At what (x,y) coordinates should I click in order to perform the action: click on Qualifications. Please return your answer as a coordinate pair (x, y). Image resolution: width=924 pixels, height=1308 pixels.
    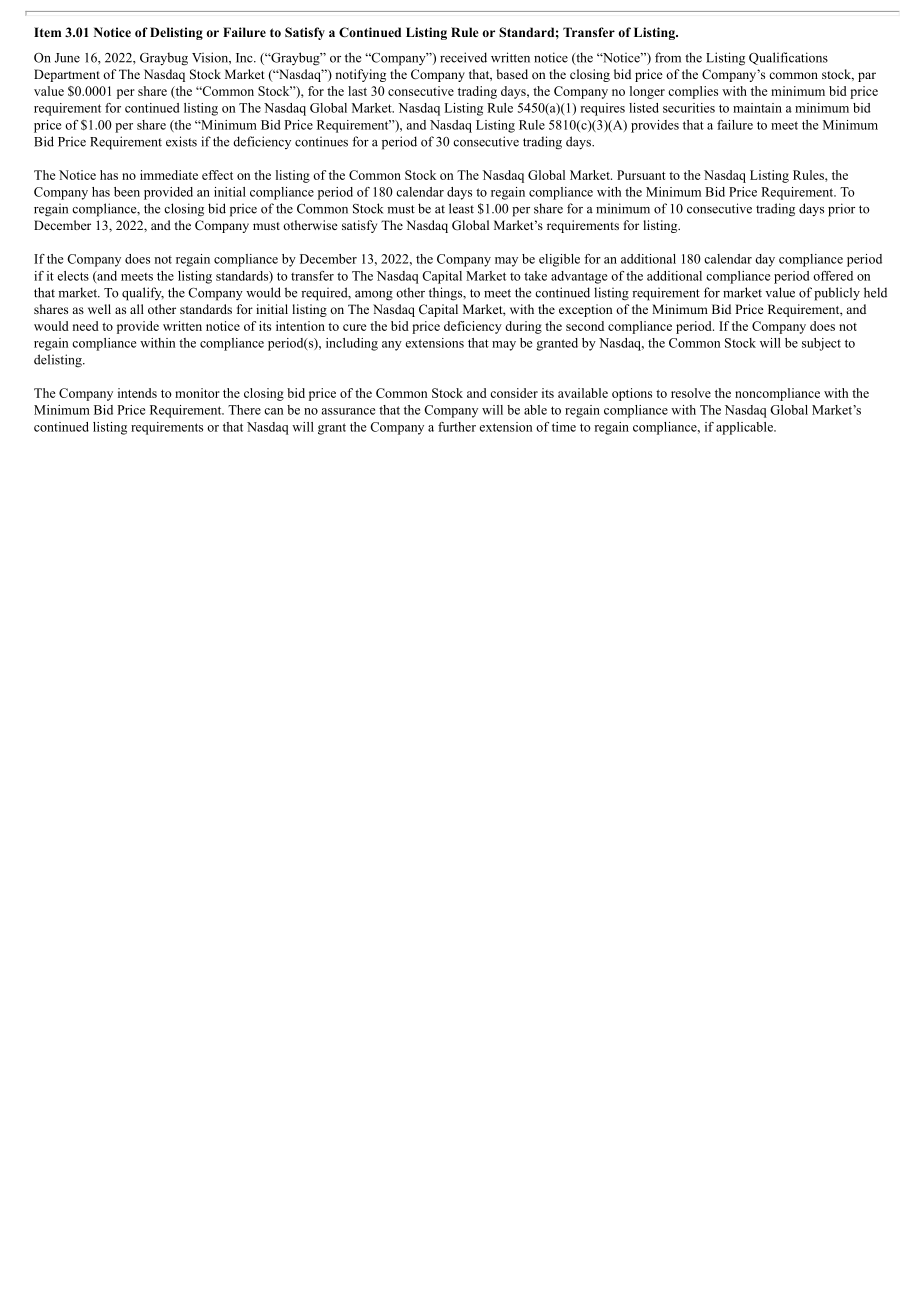
    Looking at the image, I should click on (788, 58).
